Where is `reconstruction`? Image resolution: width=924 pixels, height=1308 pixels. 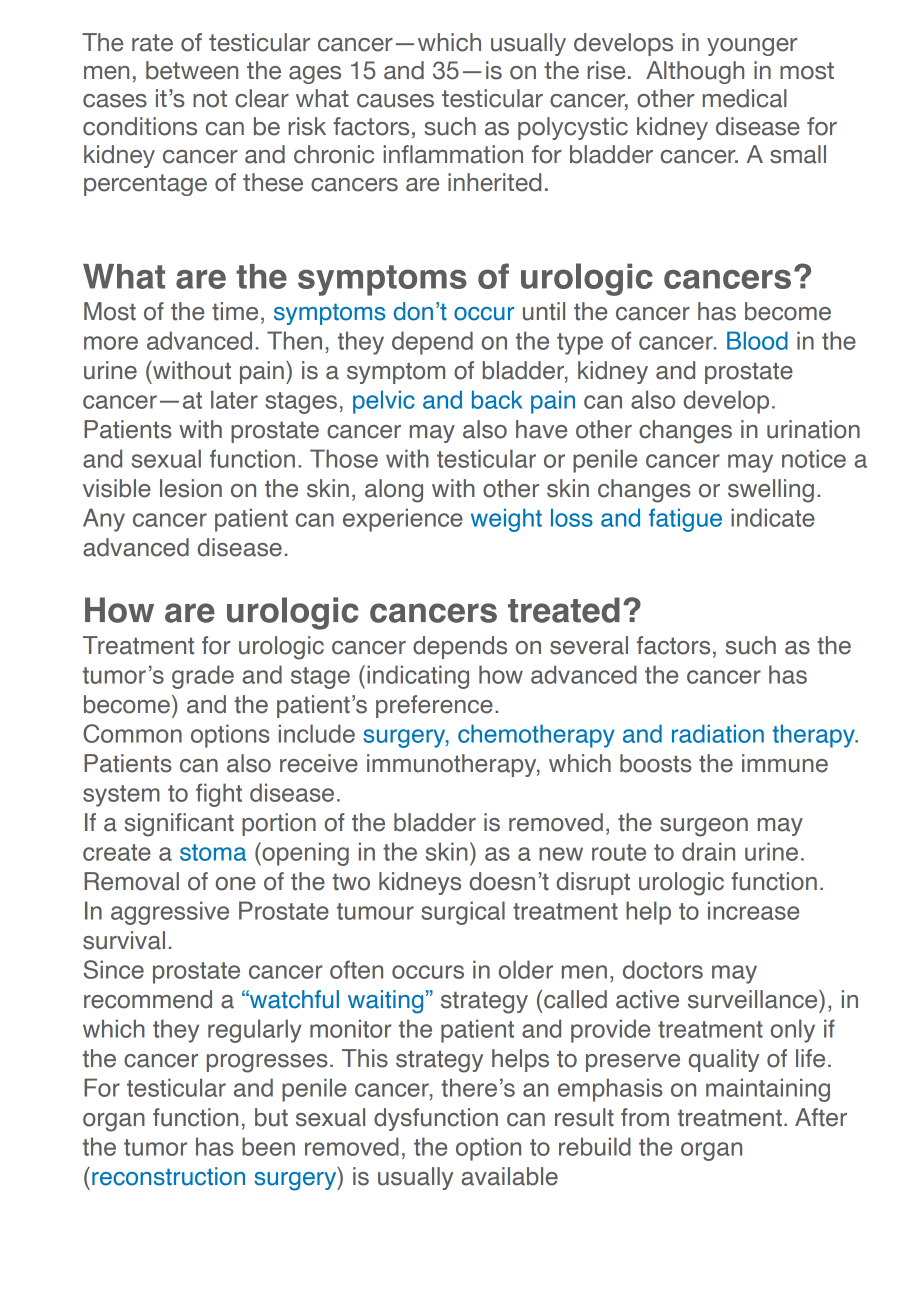
reconstruction is located at coordinates (168, 1176).
